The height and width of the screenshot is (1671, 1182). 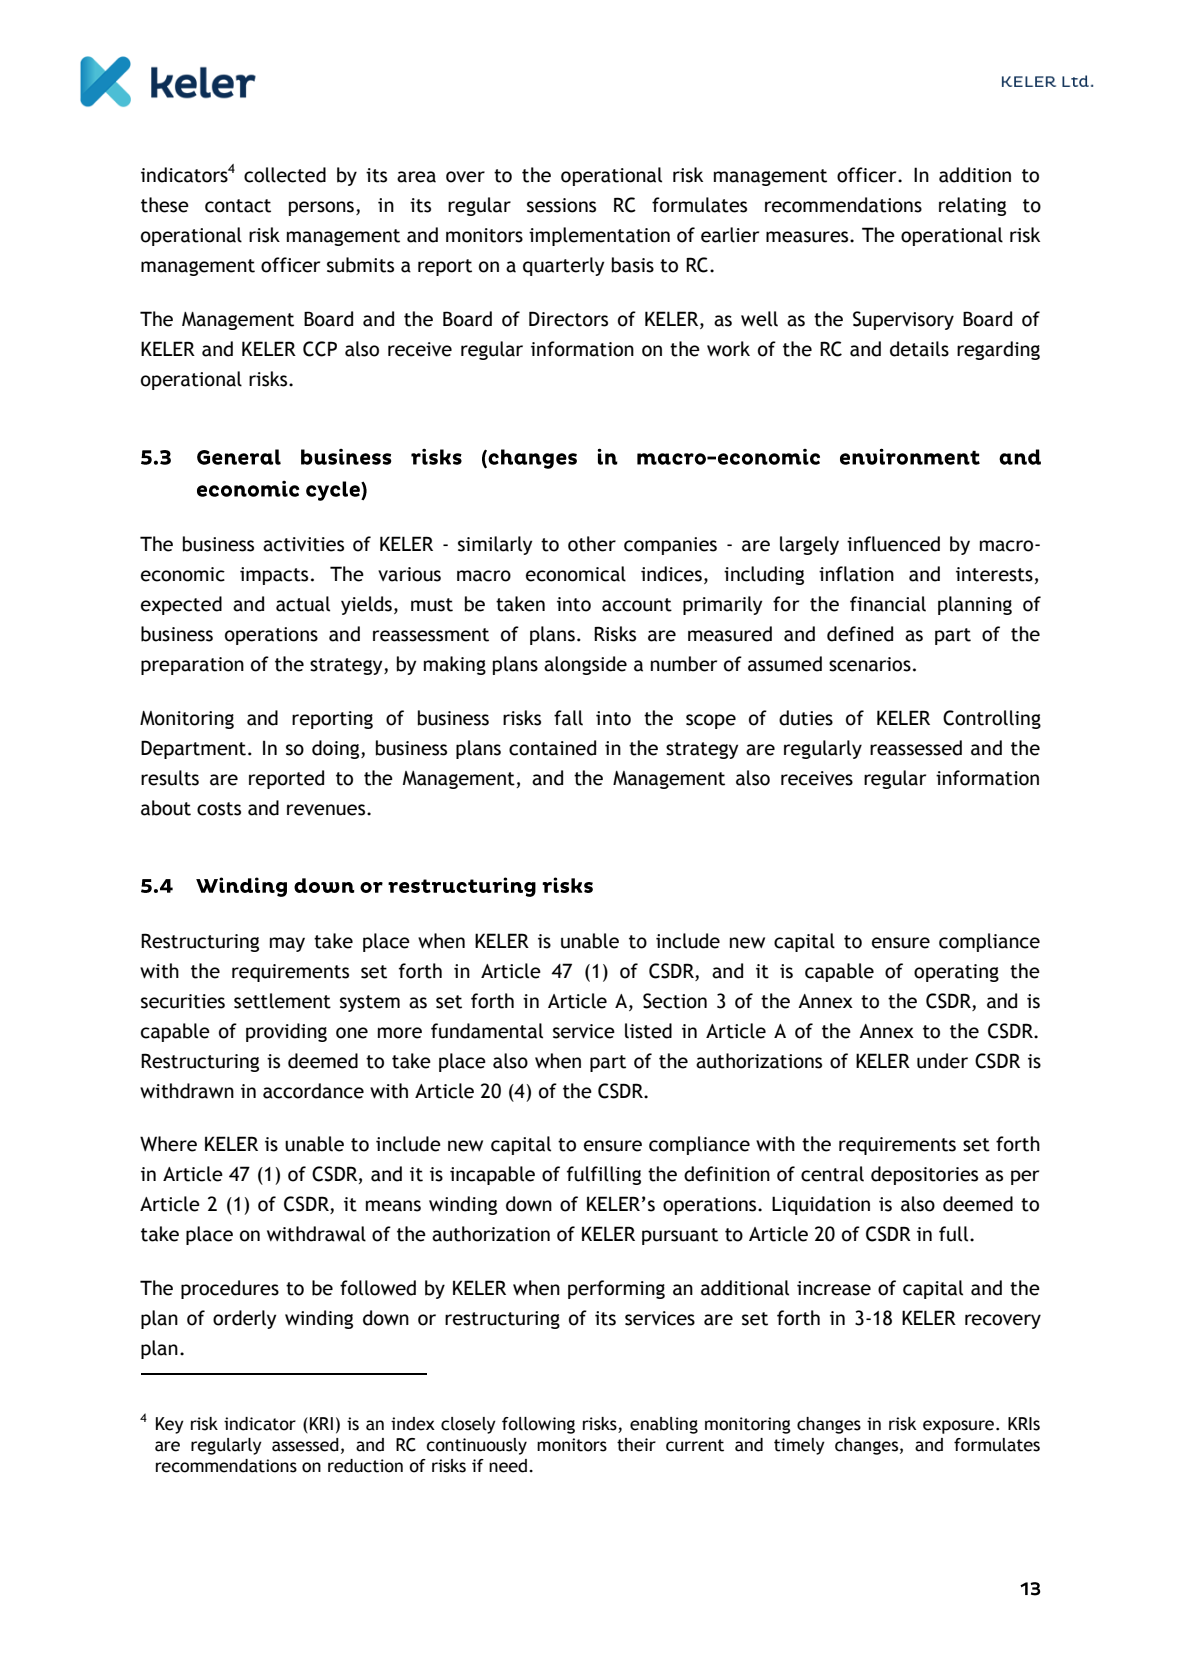 What do you see at coordinates (893, 544) in the screenshot?
I see `influenced` at bounding box center [893, 544].
